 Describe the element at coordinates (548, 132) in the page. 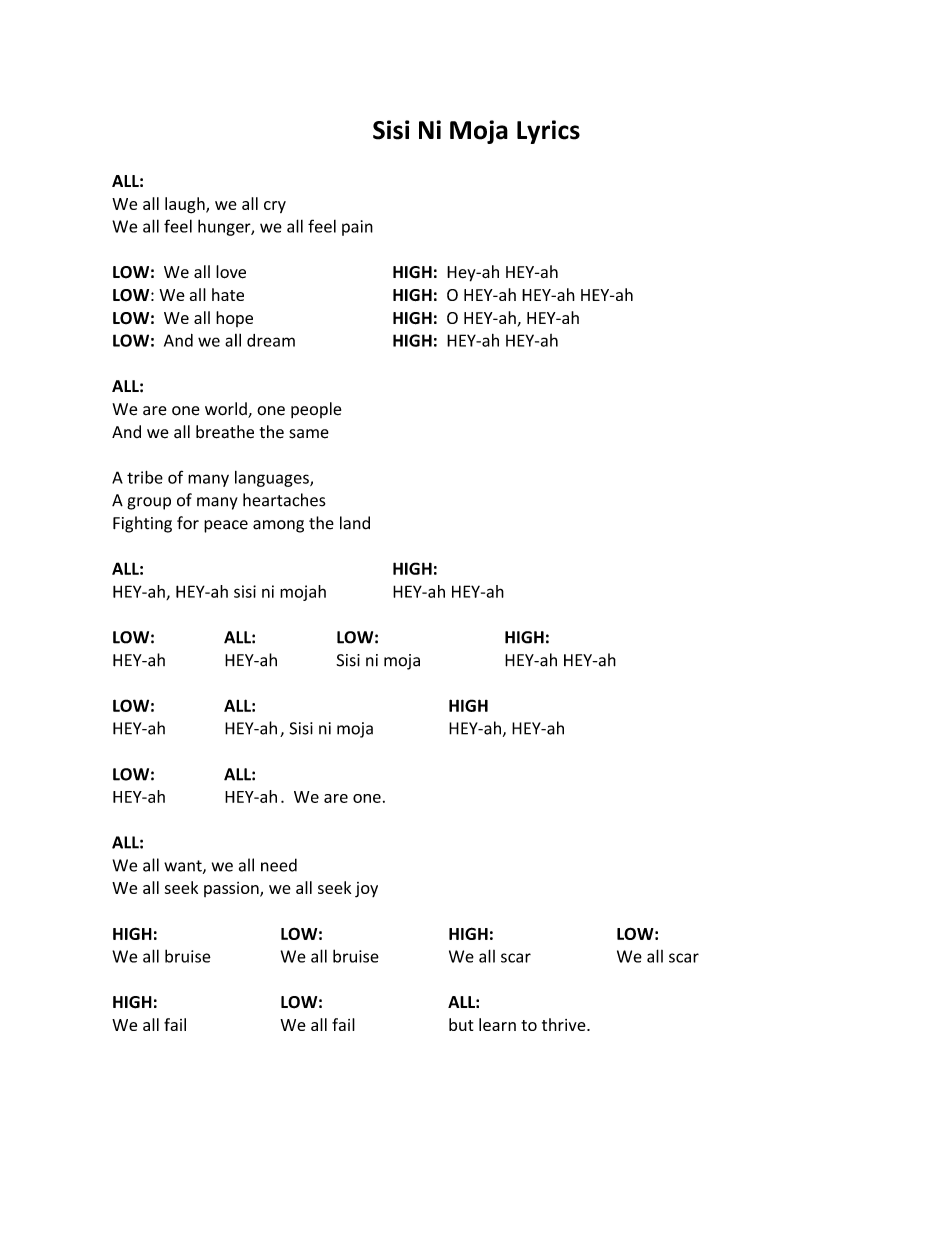

I see `Lyrics` at that location.
